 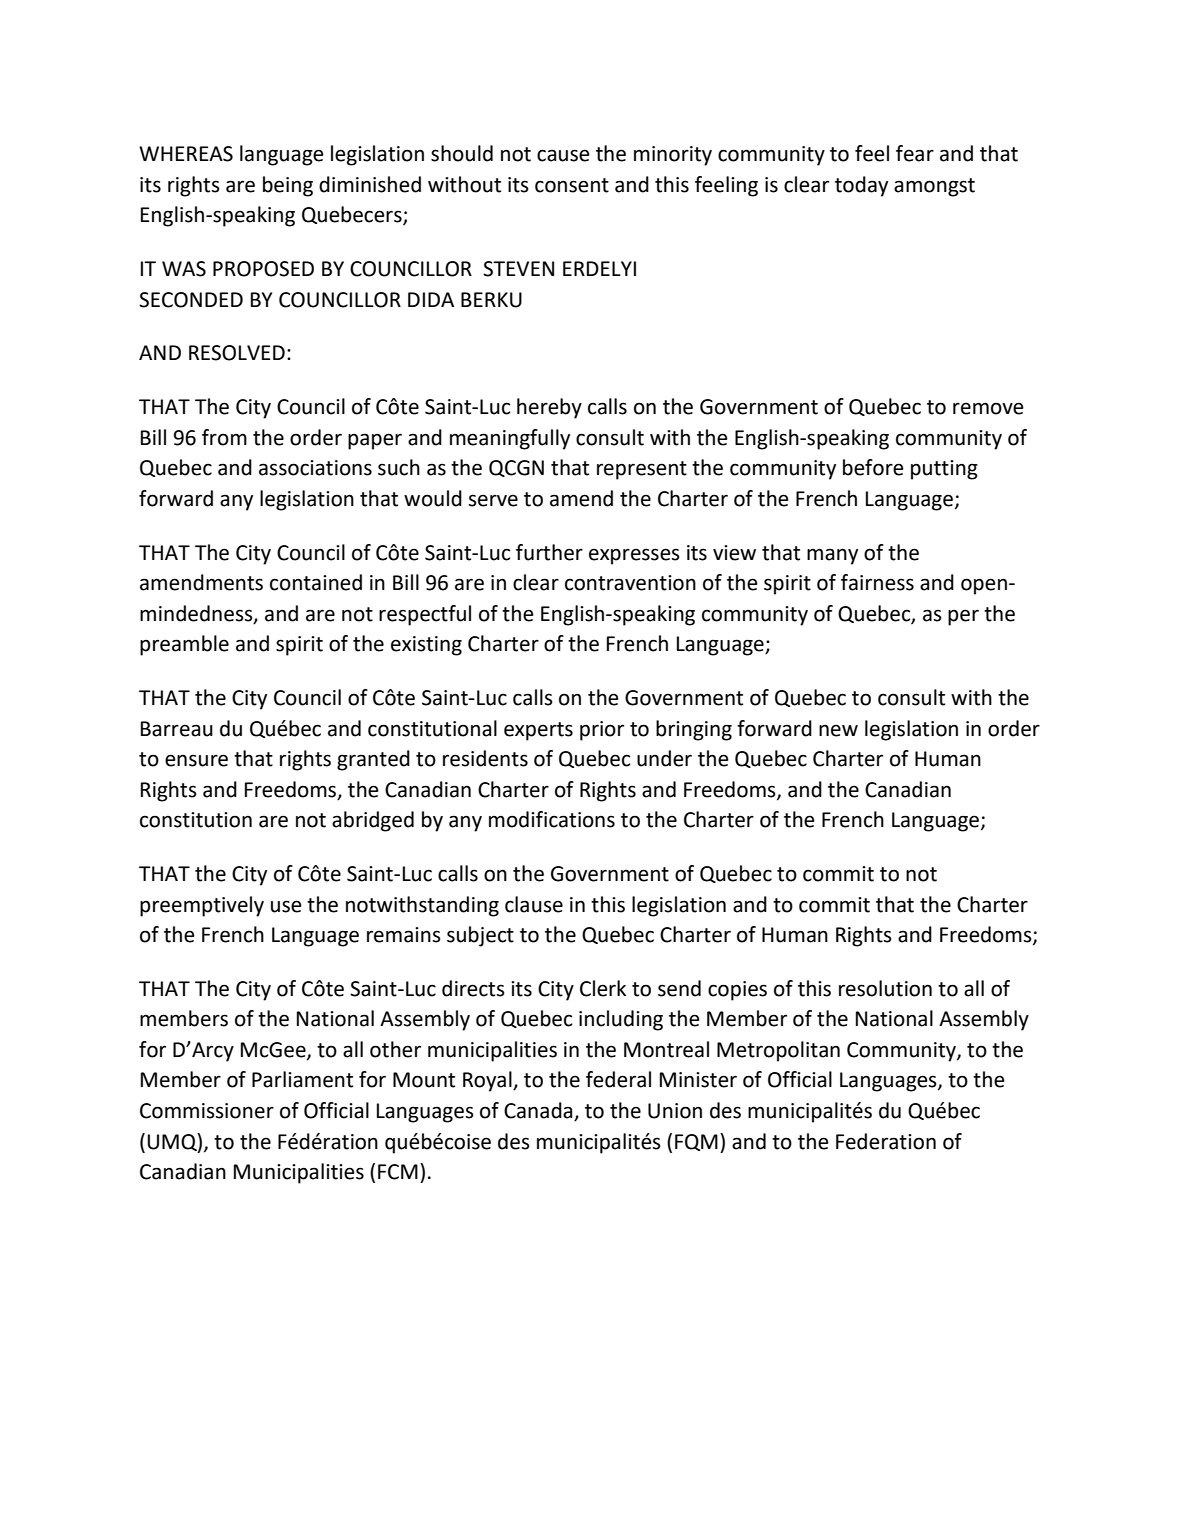 What do you see at coordinates (552, 819) in the image?
I see `modifications` at bounding box center [552, 819].
